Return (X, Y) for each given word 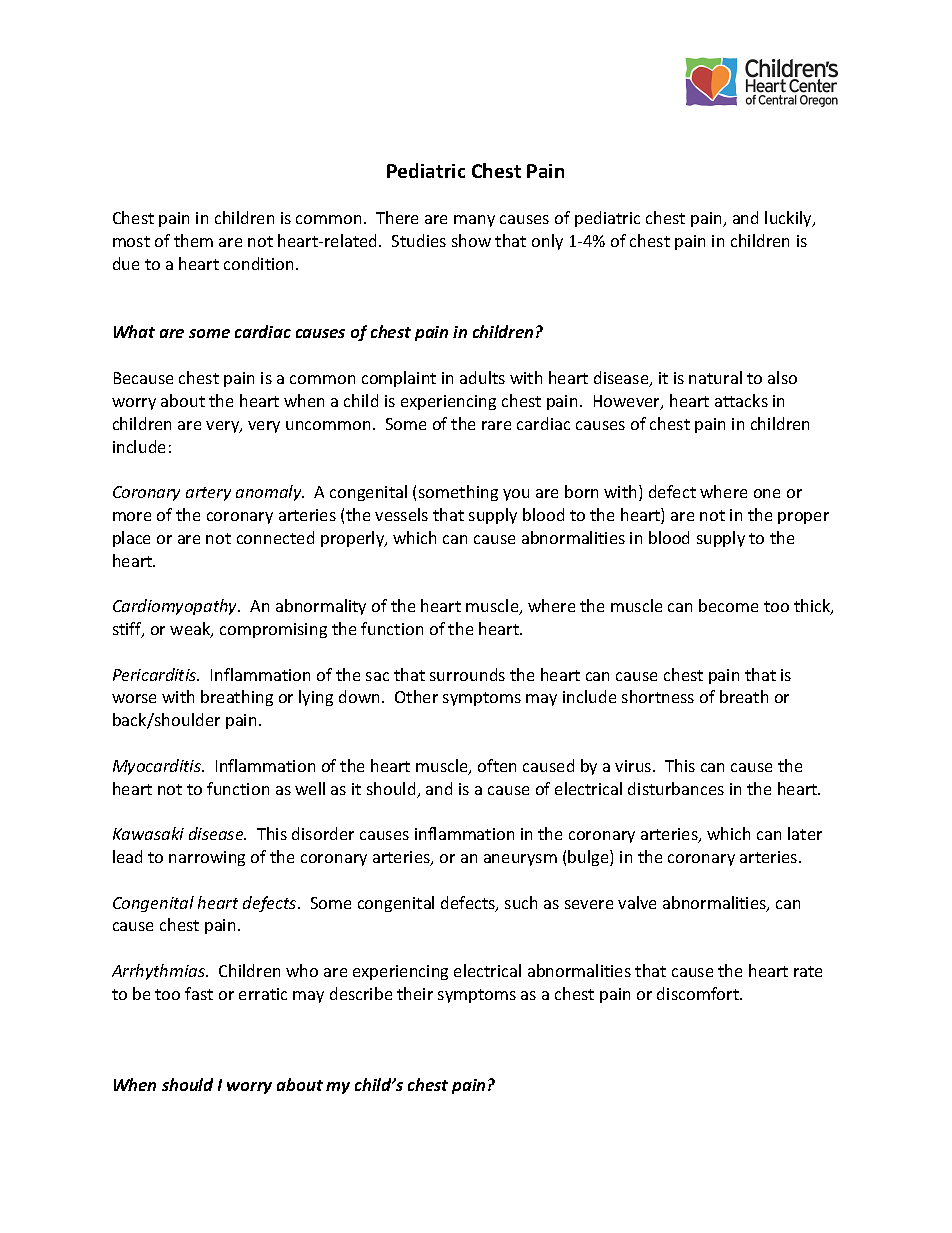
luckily (789, 219)
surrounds (467, 674)
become (728, 605)
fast (199, 993)
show (471, 240)
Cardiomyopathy (176, 607)
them (193, 240)
